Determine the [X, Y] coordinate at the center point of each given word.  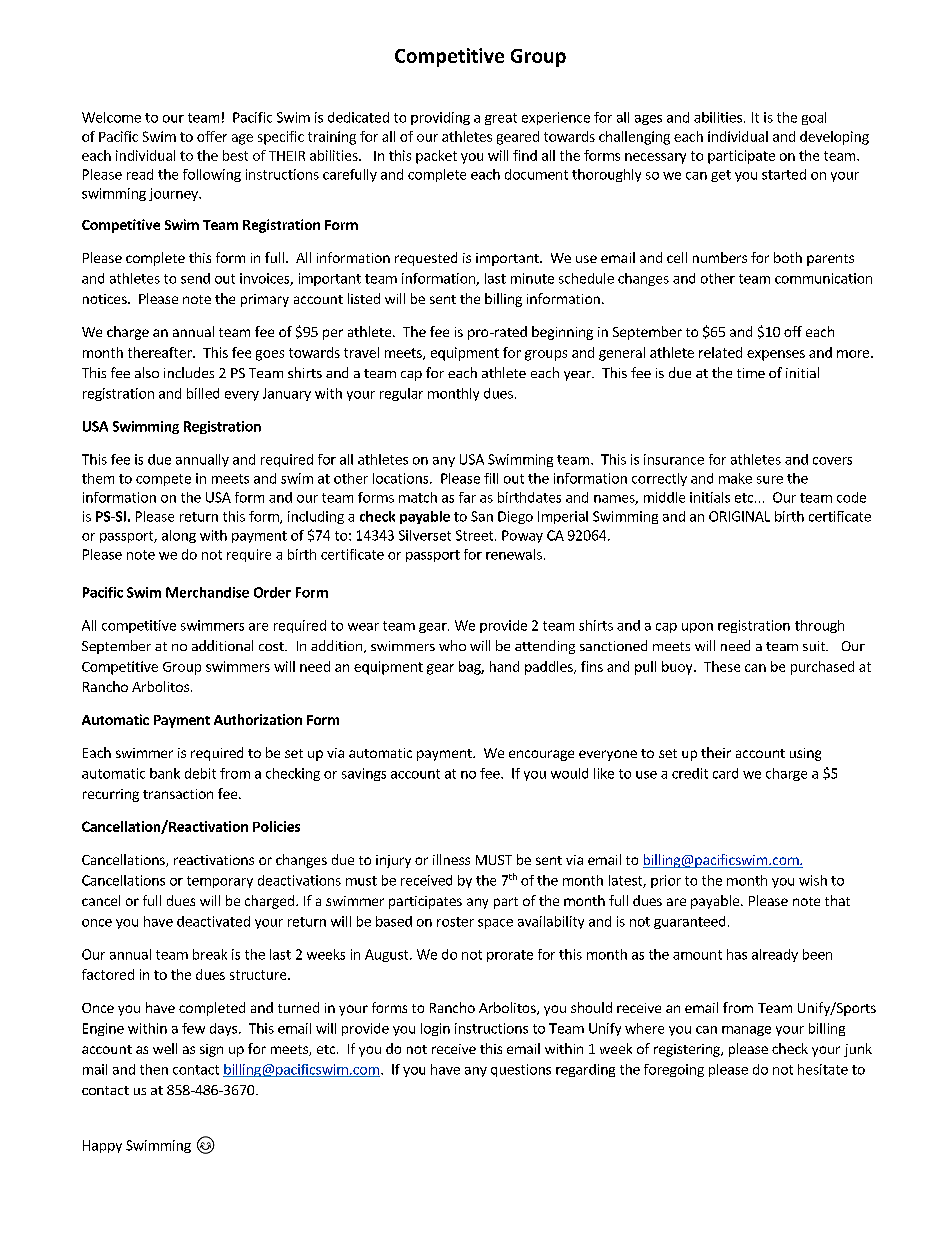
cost [272, 646]
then [154, 1069]
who [452, 645]
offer [212, 136]
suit [815, 646]
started [784, 174]
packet [436, 157]
